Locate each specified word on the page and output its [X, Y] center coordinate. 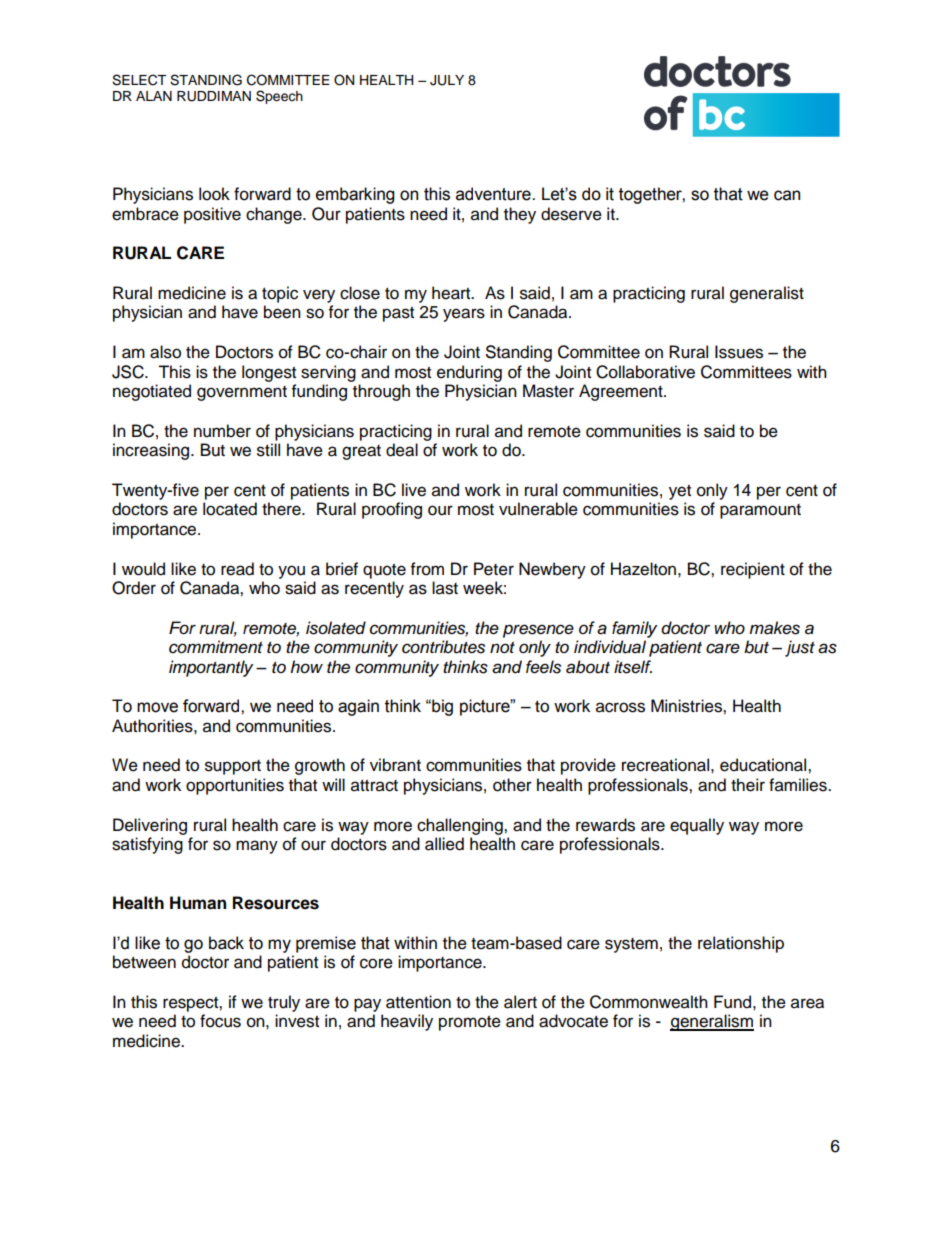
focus [220, 1021]
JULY [447, 80]
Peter [494, 569]
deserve [571, 214]
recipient [753, 570]
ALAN [154, 96]
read [237, 569]
